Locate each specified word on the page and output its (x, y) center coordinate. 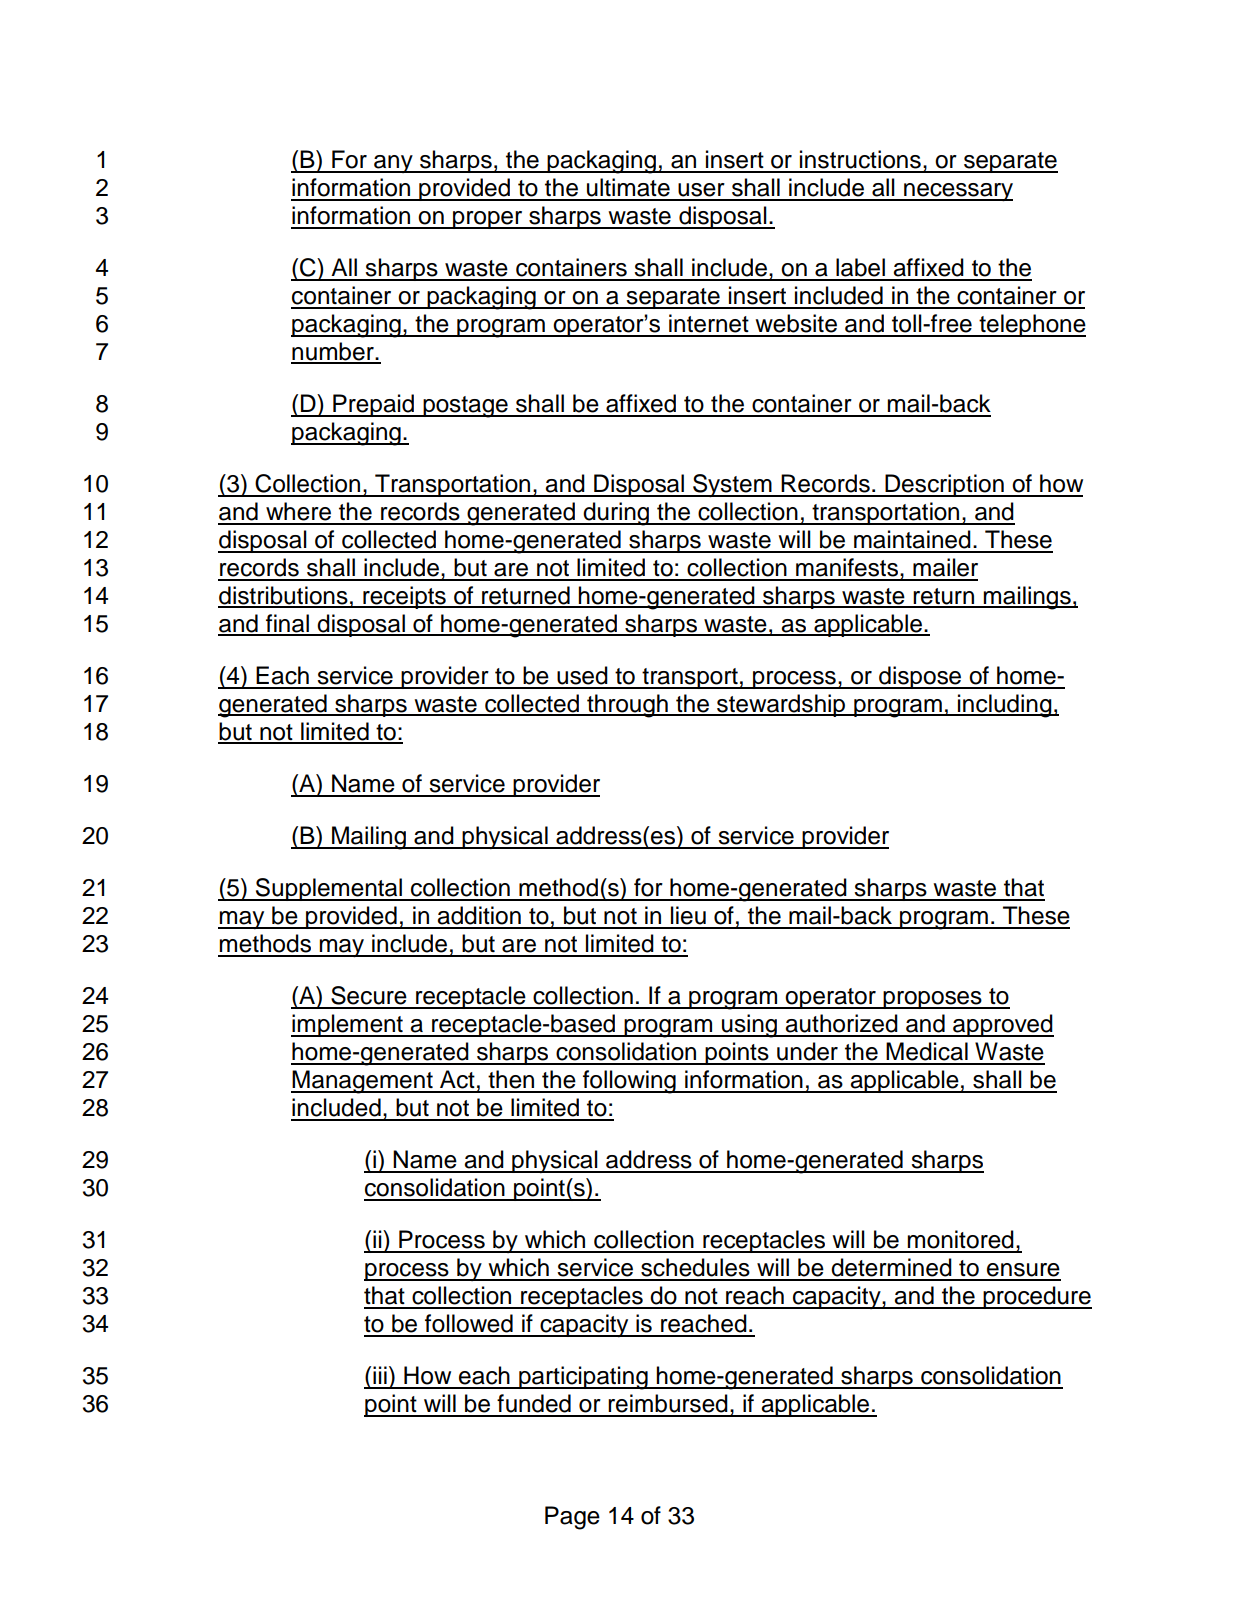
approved (1002, 1025)
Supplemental (329, 889)
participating (583, 1378)
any (393, 164)
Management (363, 1082)
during (616, 514)
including (1005, 706)
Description (944, 485)
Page (572, 1518)
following (629, 1082)
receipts (404, 597)
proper (488, 220)
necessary (957, 192)
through (627, 706)
